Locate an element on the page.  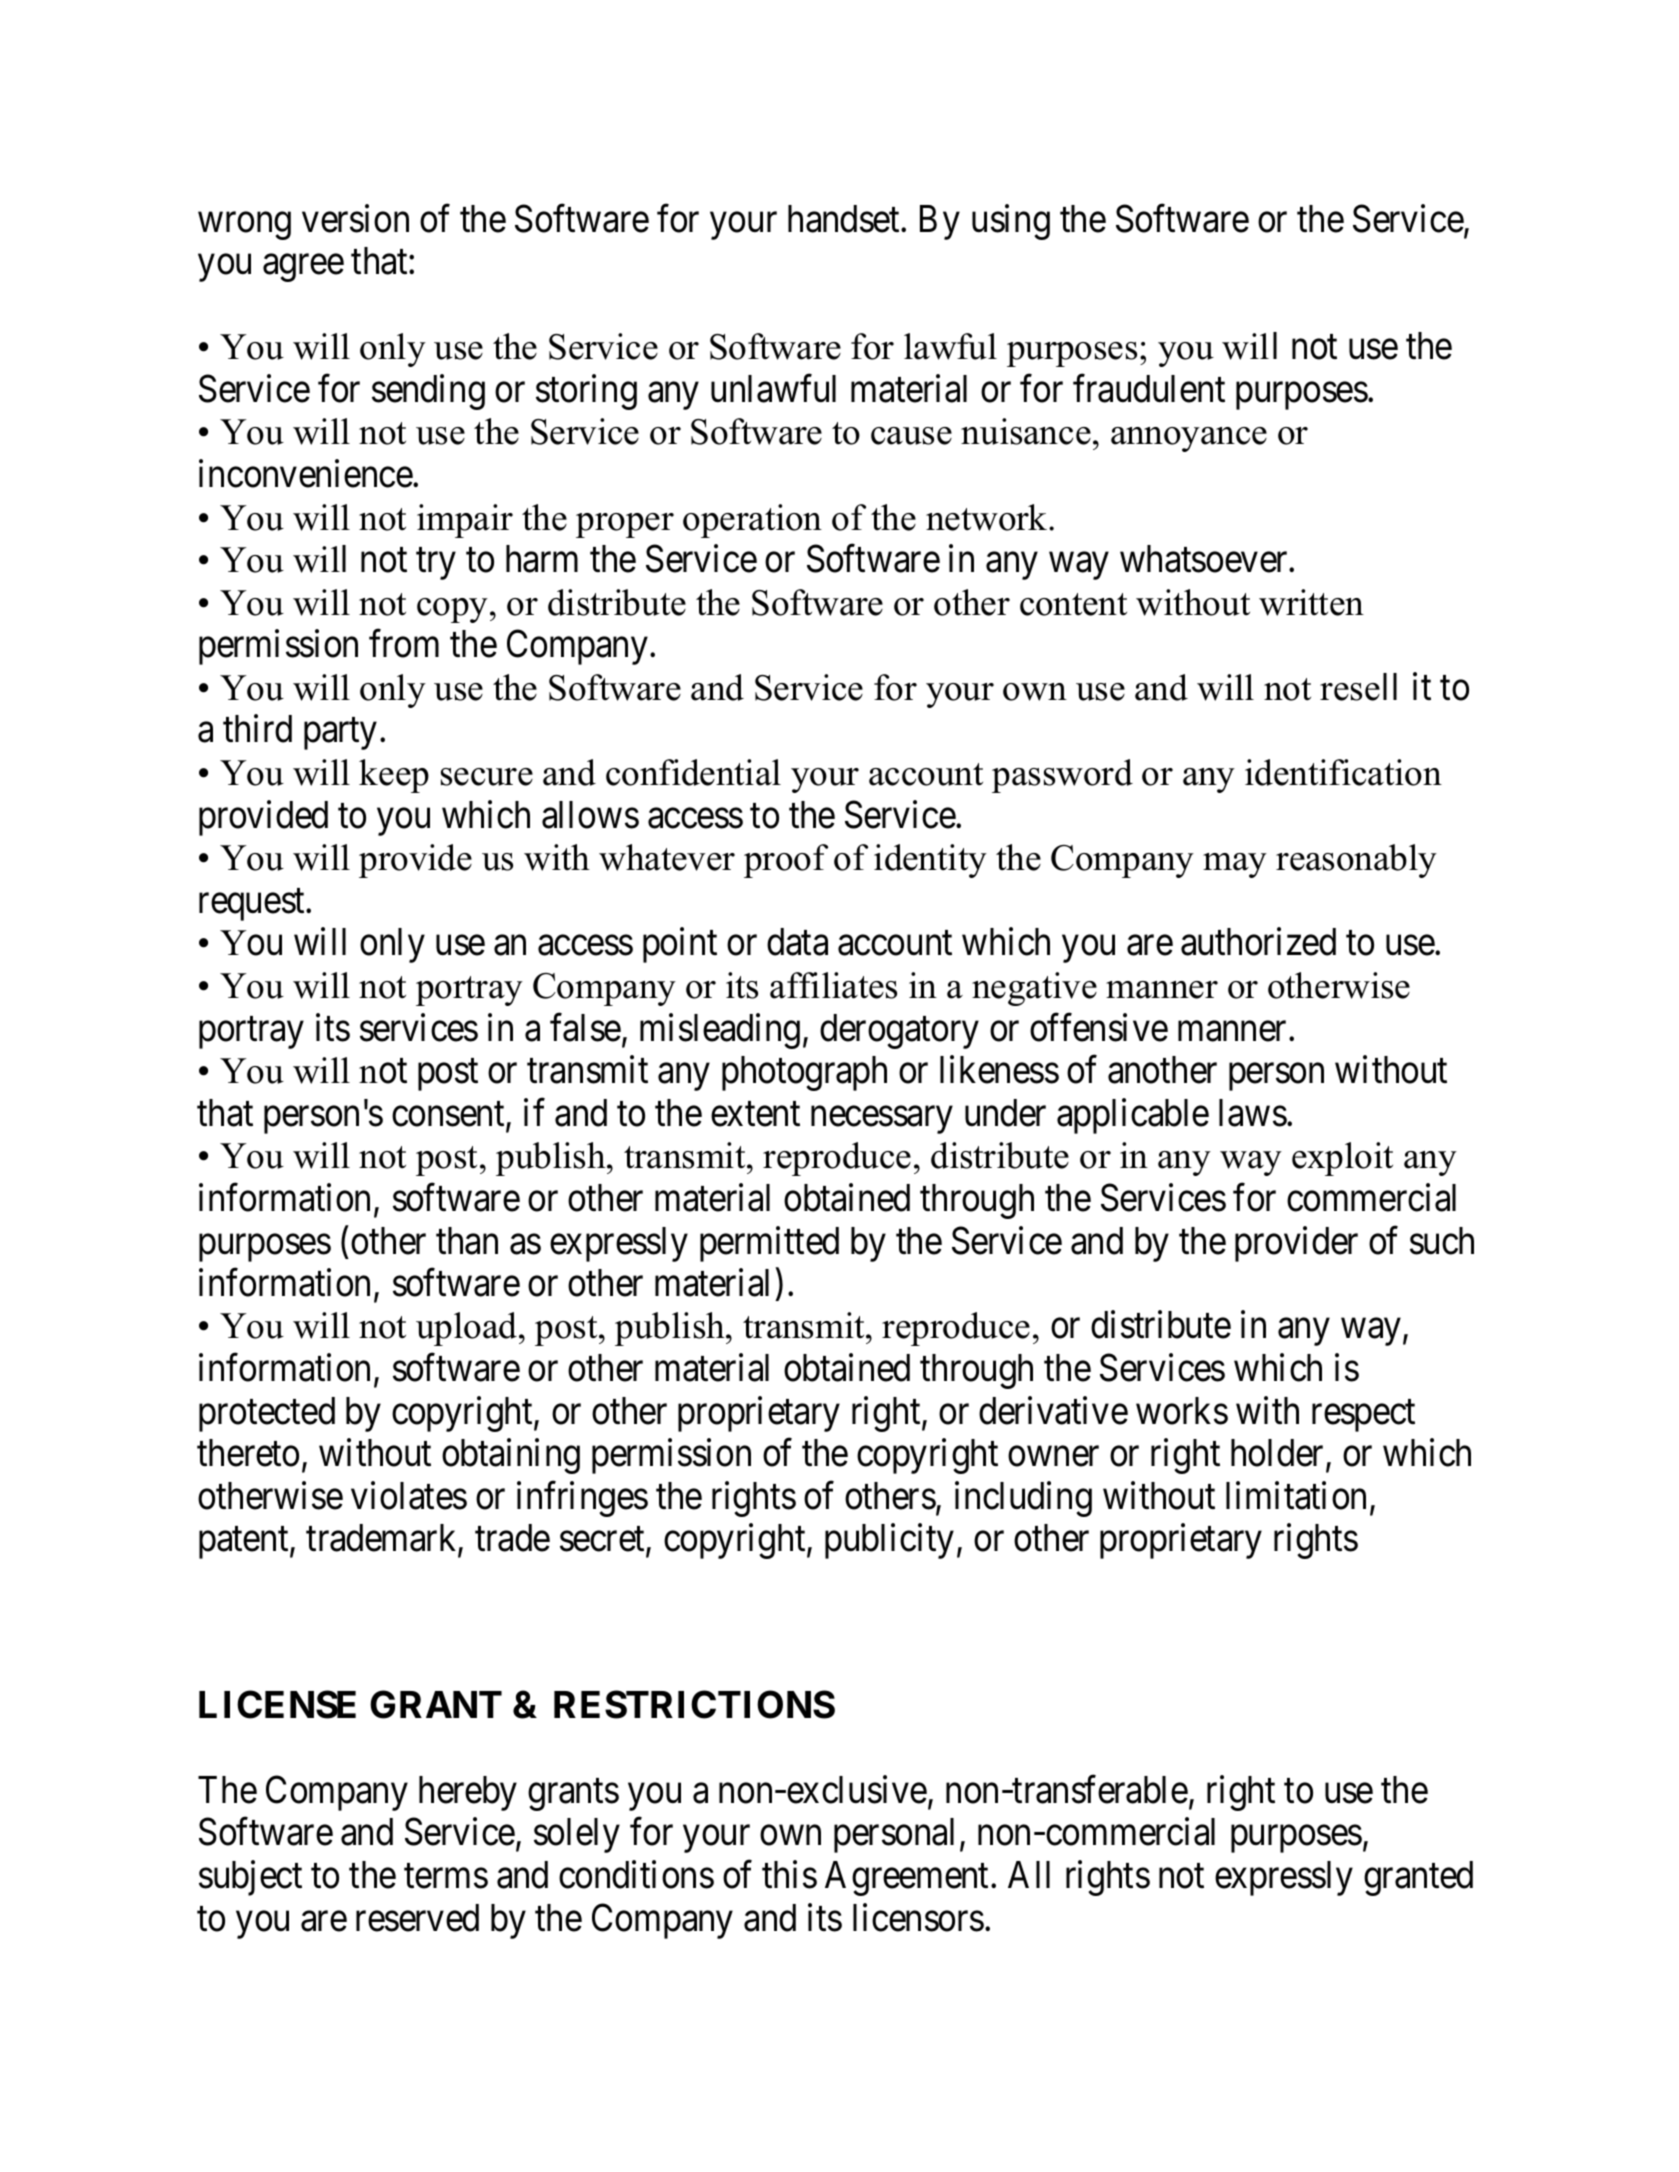
confidential is located at coordinates (693, 772).
